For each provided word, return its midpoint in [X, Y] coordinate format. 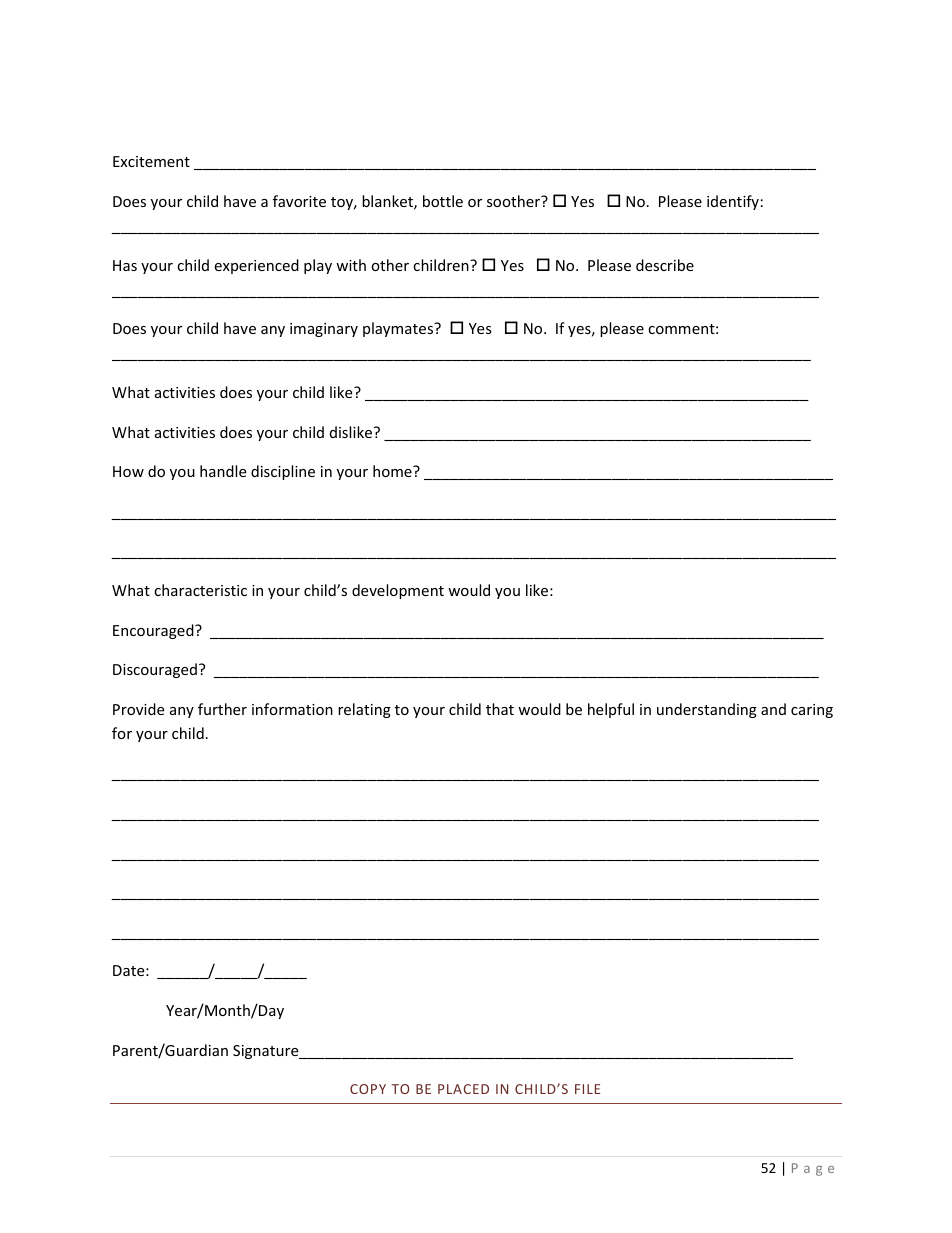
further [222, 709]
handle [223, 471]
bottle [443, 201]
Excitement [151, 161]
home [393, 471]
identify [733, 202]
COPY [368, 1089]
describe [665, 265]
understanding [707, 710]
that [500, 709]
